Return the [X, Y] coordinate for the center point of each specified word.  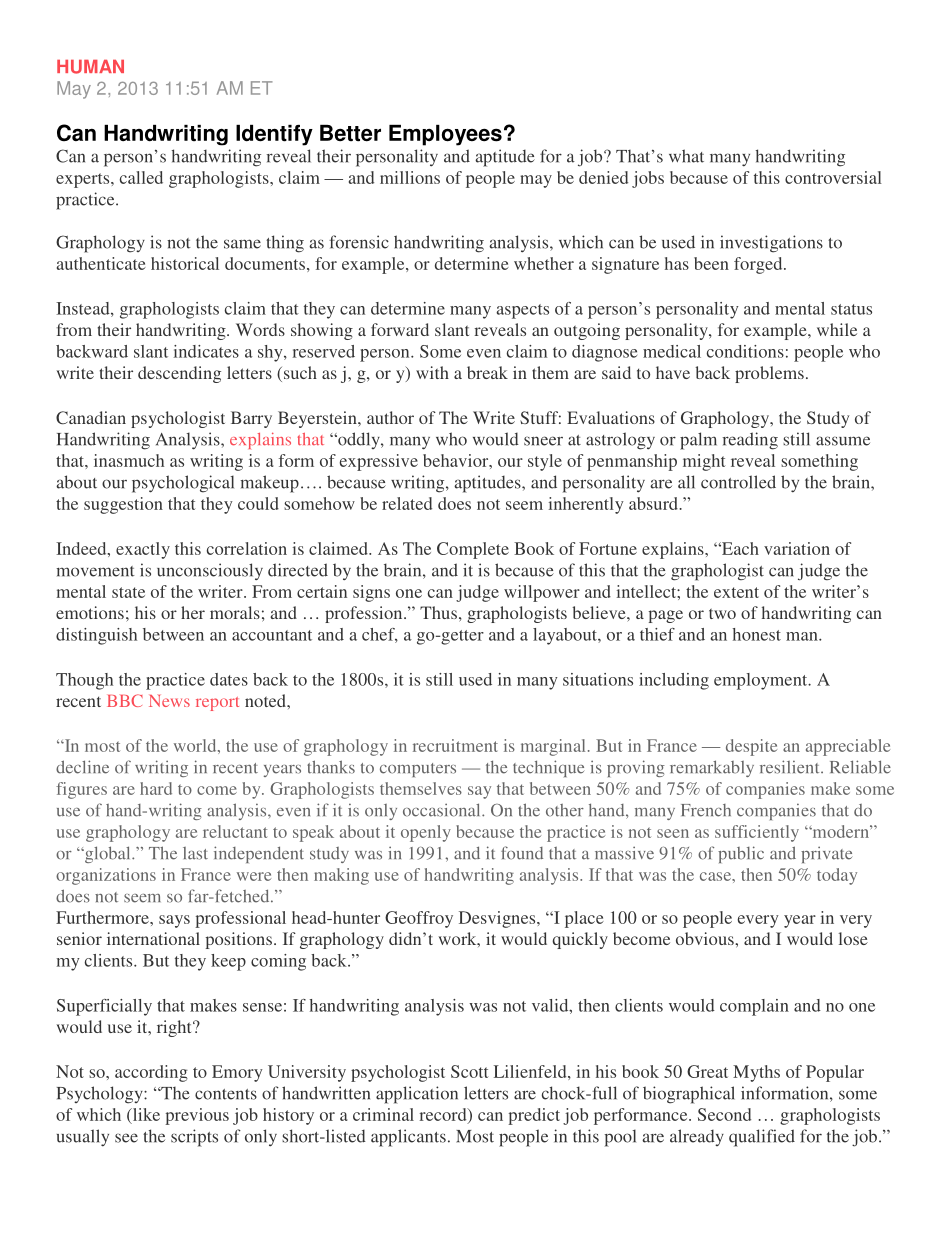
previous [197, 1116]
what [686, 156]
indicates [206, 351]
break [487, 372]
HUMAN [90, 67]
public [741, 854]
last [195, 853]
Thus [438, 612]
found [522, 853]
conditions [745, 351]
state [128, 592]
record [444, 1115]
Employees [445, 135]
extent [736, 592]
